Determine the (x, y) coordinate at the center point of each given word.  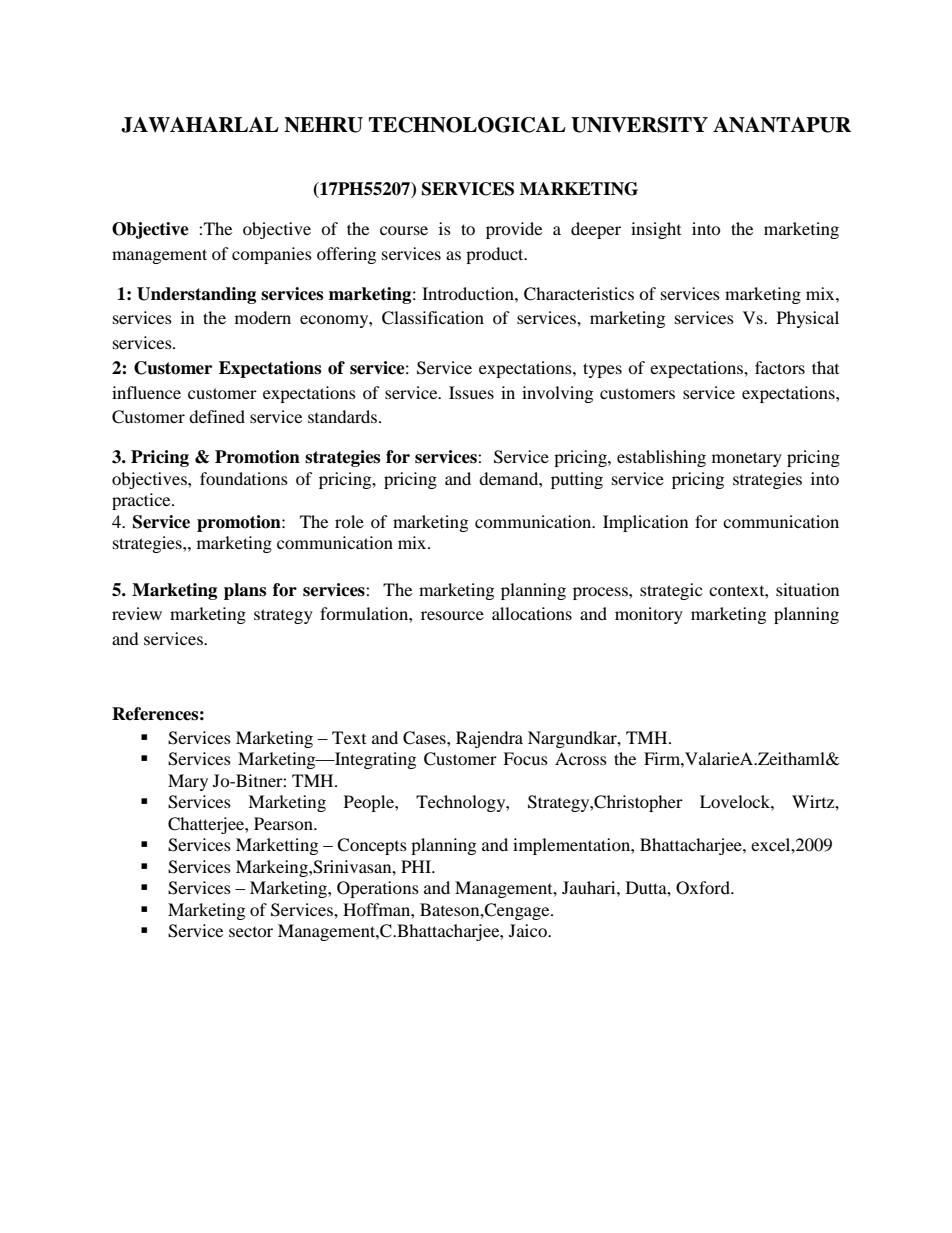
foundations (244, 478)
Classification (433, 318)
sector (251, 932)
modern (263, 317)
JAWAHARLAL (200, 125)
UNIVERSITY (639, 125)
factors (780, 367)
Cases (425, 738)
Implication (645, 523)
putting (577, 480)
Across (581, 758)
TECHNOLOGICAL (467, 125)
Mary (188, 782)
